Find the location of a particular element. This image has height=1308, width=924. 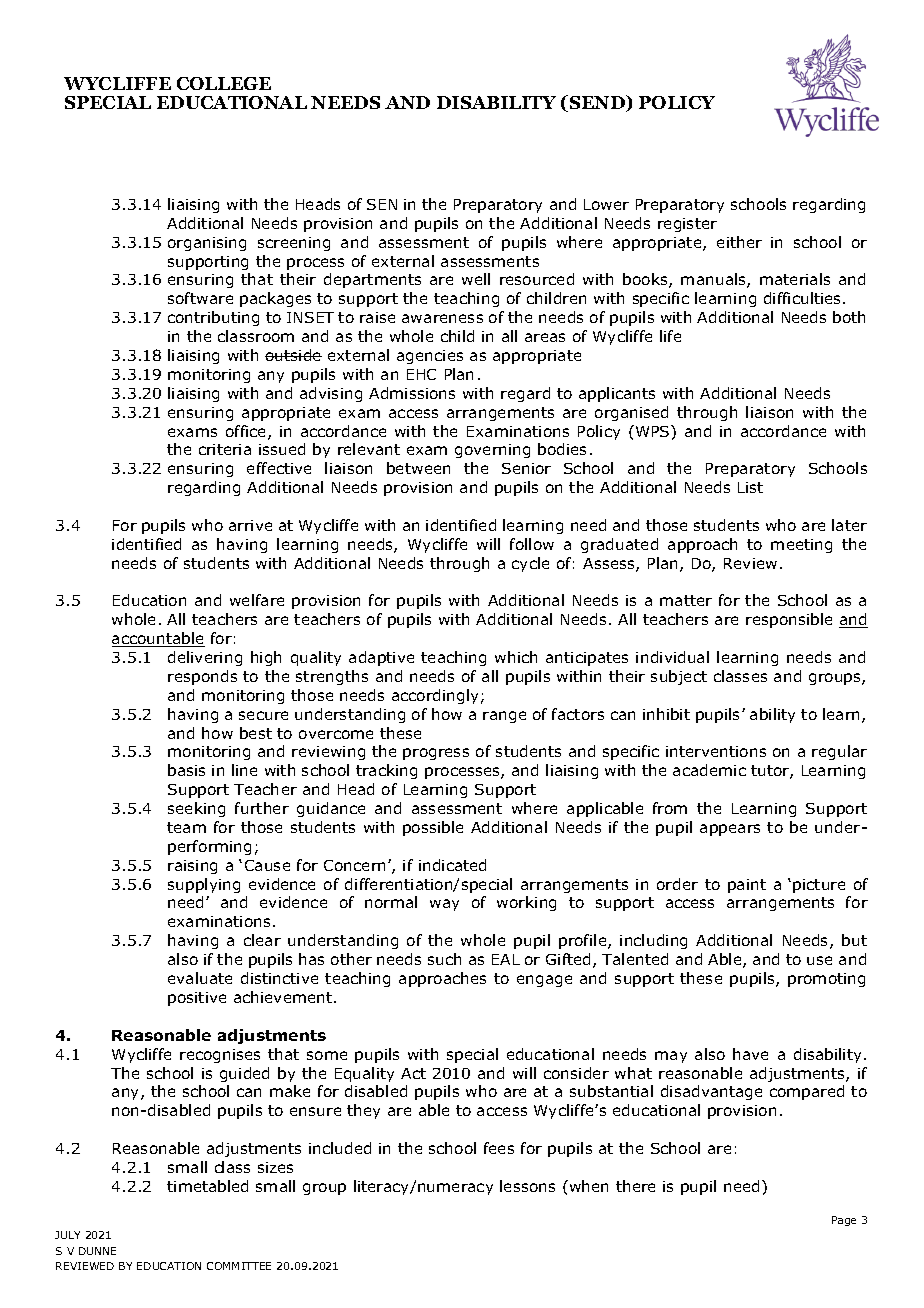

arrive is located at coordinates (250, 525).
